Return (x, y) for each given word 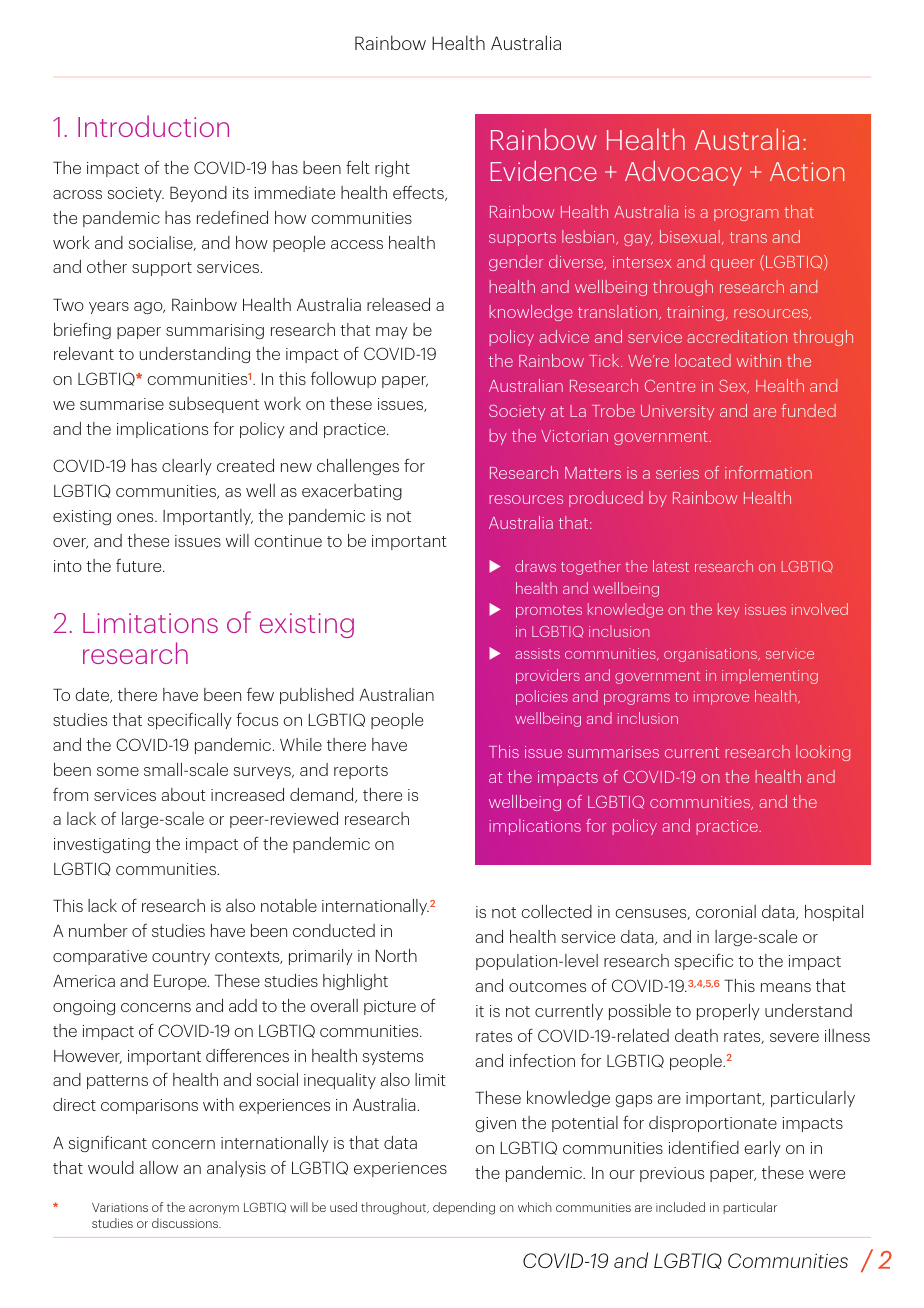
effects (419, 193)
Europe (181, 982)
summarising (215, 331)
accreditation (737, 336)
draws (535, 566)
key (729, 610)
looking (823, 753)
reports (361, 772)
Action (807, 171)
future (140, 565)
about (184, 794)
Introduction (153, 126)
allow (159, 1167)
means (786, 987)
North (396, 955)
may (392, 333)
